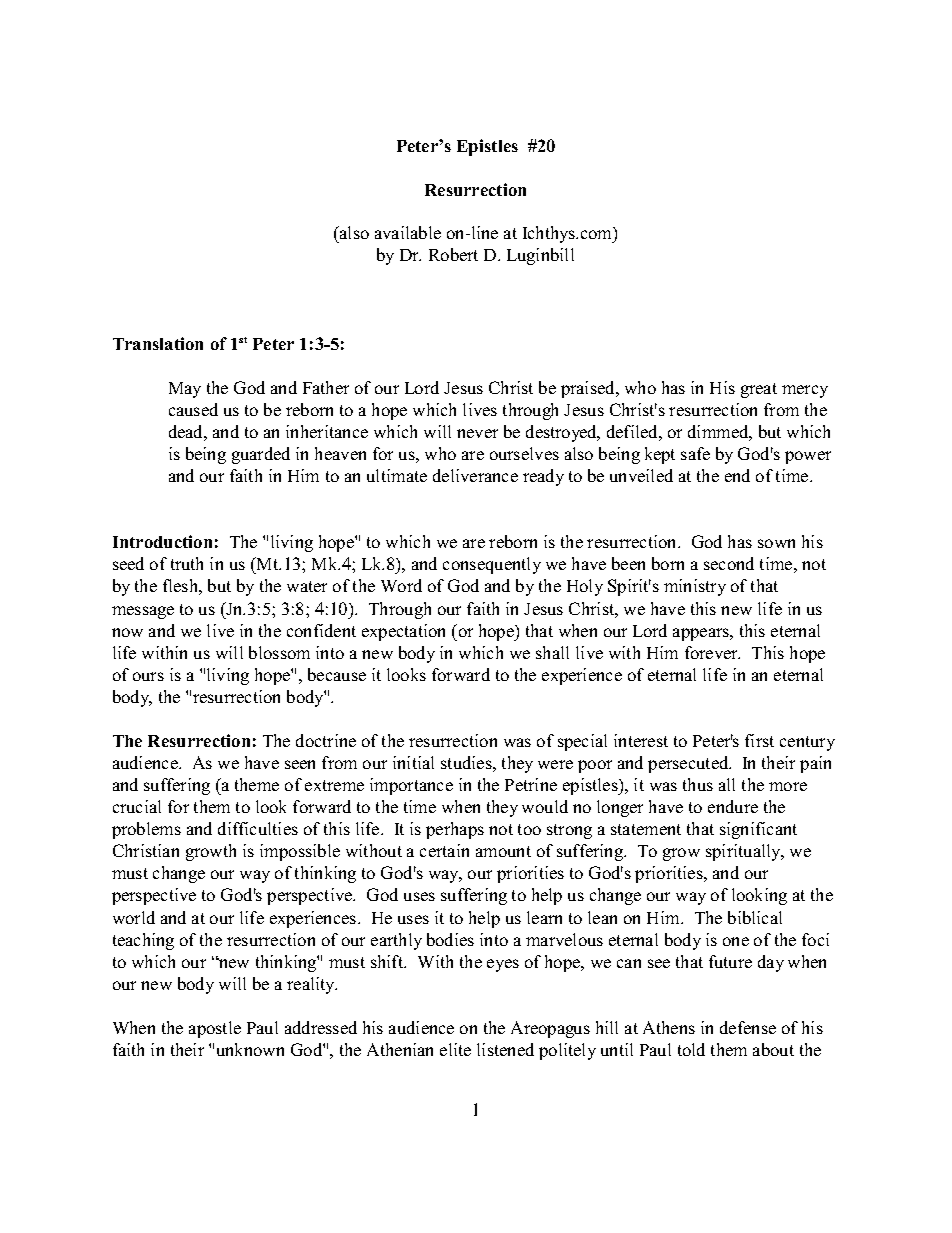  What do you see at coordinates (215, 1029) in the screenshot?
I see `apostle` at bounding box center [215, 1029].
